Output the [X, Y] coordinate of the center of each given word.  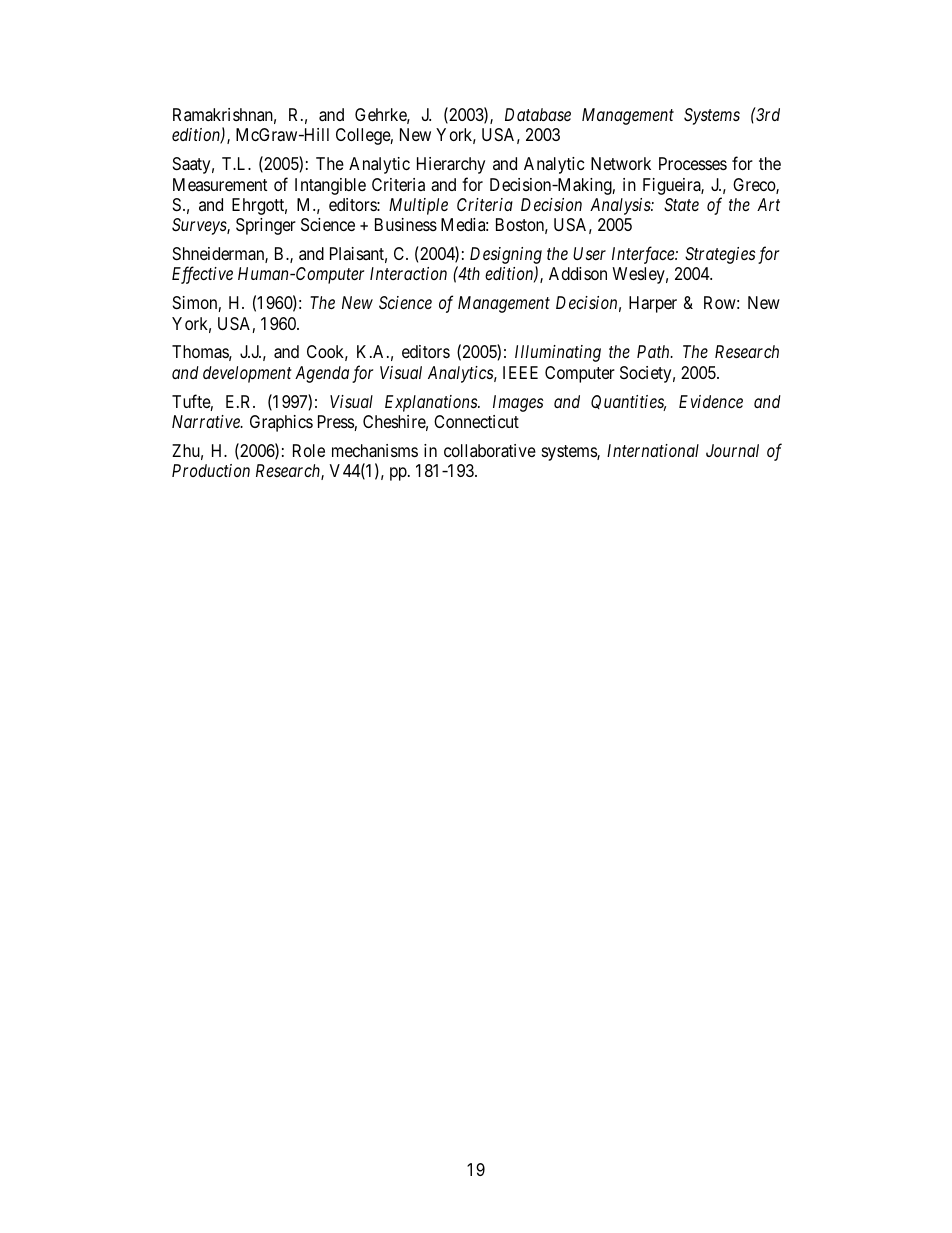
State [681, 204]
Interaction [408, 273]
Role [309, 450]
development [247, 374]
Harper [653, 304]
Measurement [220, 184]
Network [621, 163]
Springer [266, 226]
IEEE [520, 372]
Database [538, 114]
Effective [202, 275]
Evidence [711, 401]
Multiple [418, 206]
